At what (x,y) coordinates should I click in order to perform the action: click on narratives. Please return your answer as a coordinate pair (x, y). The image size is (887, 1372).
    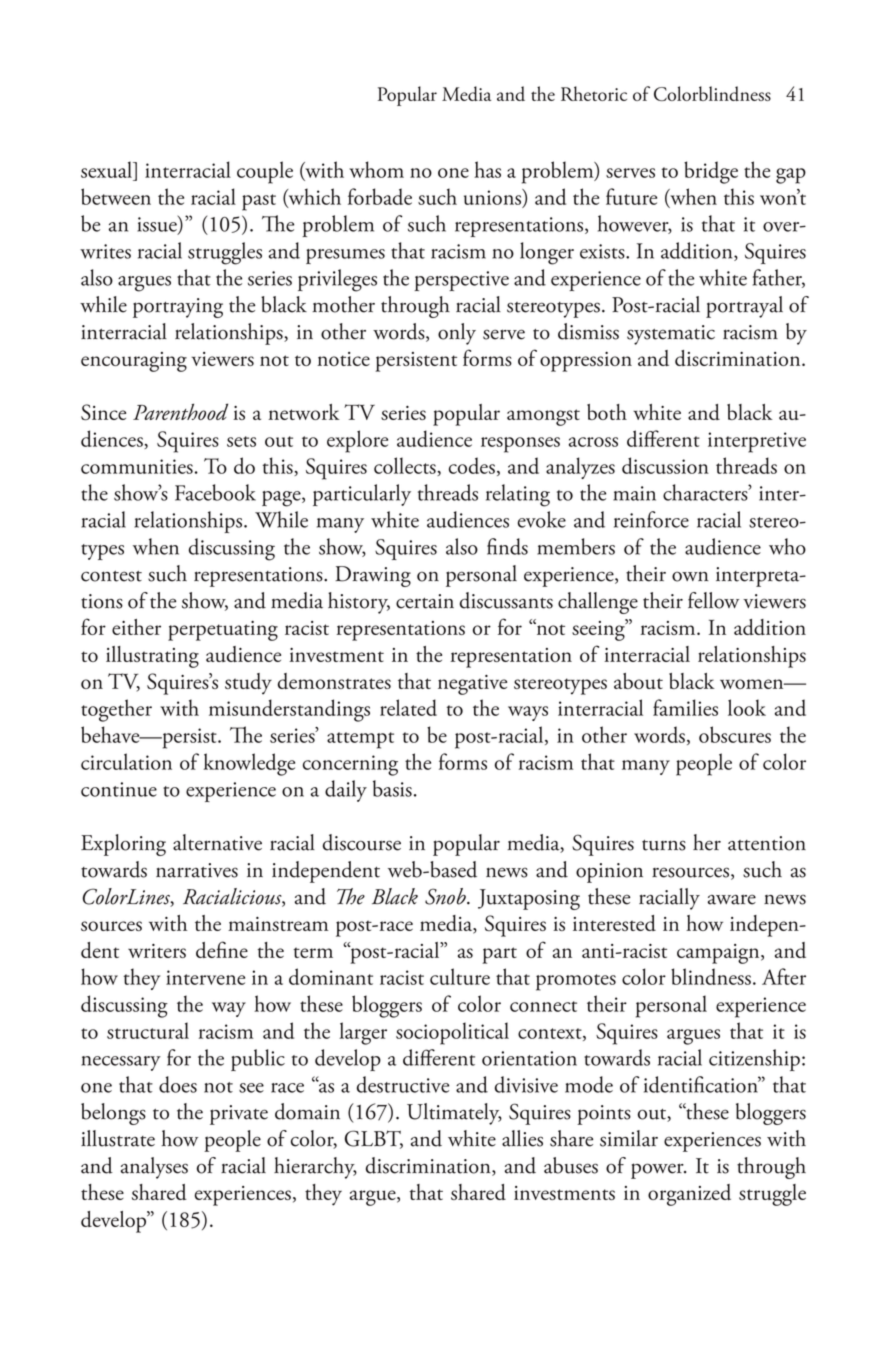
    Looking at the image, I should click on (197, 870).
